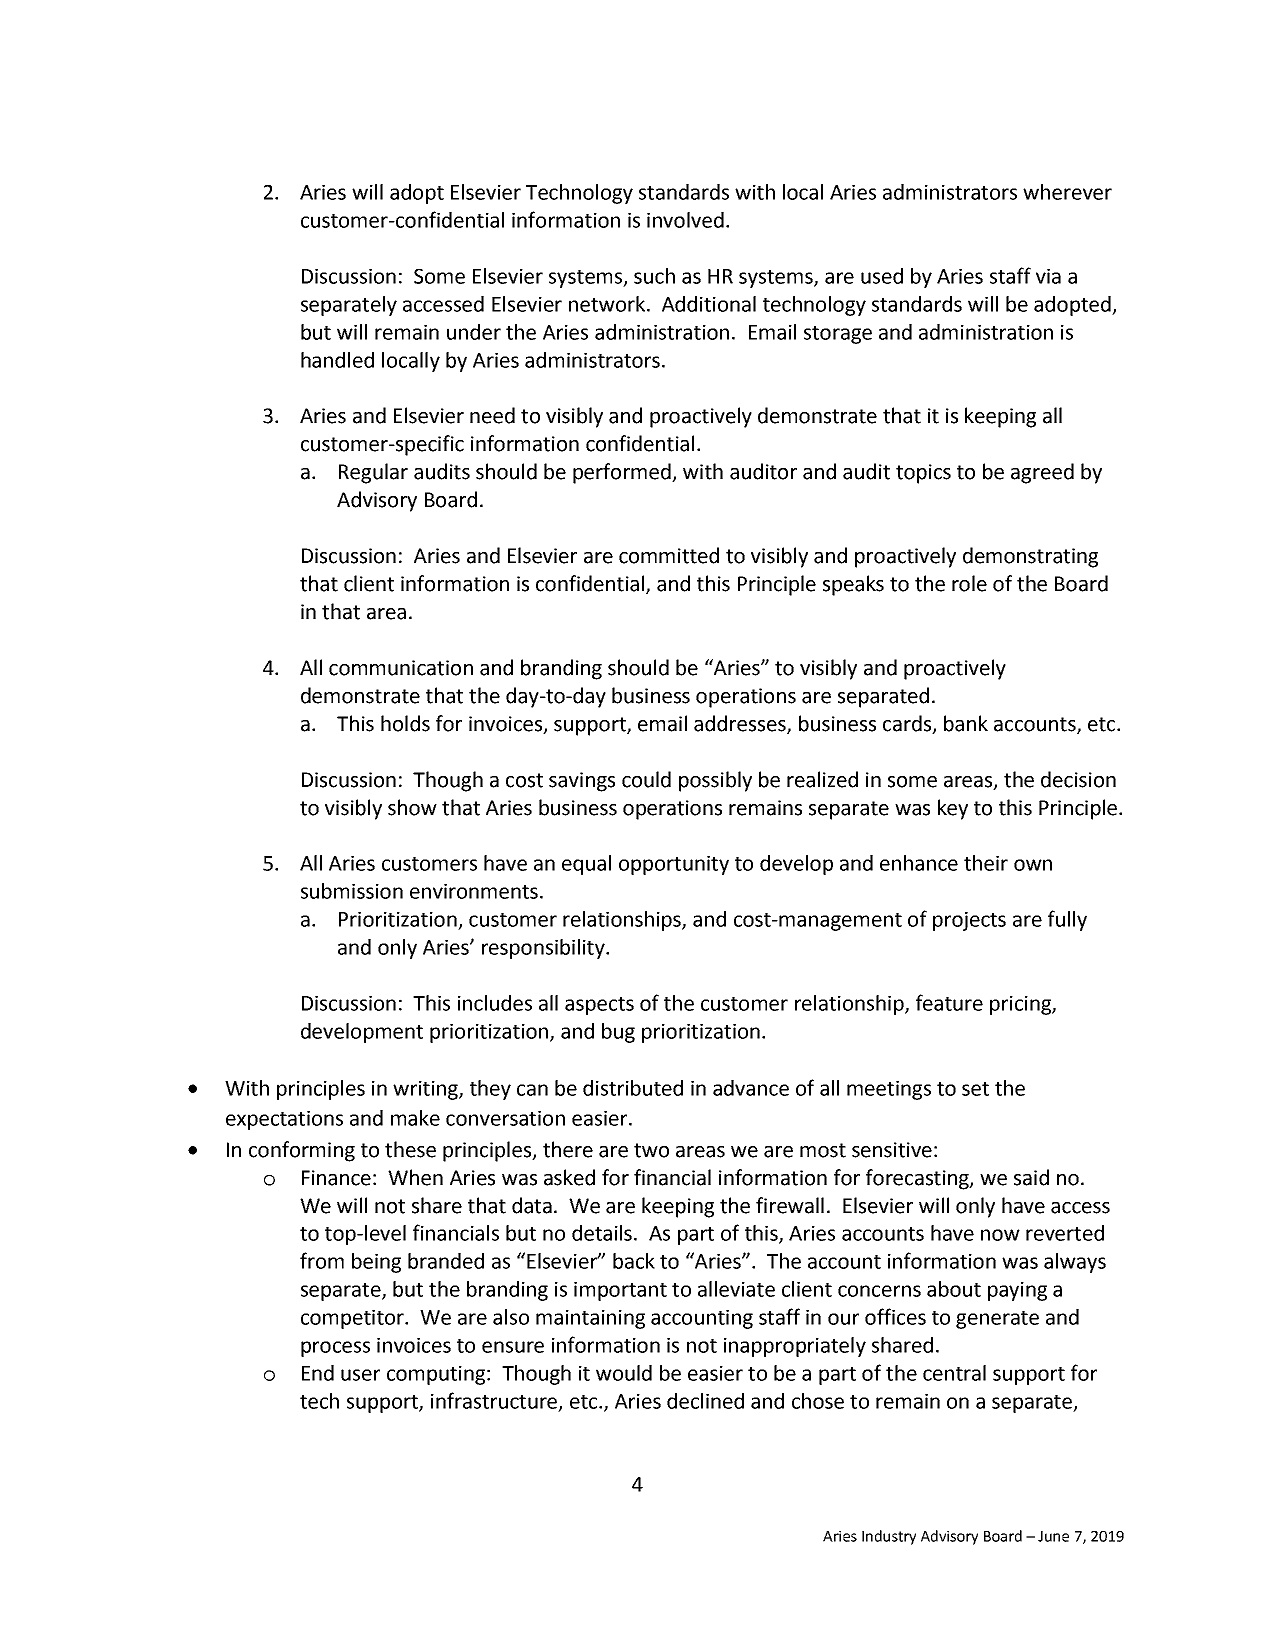 The width and height of the screenshot is (1274, 1649). I want to click on set, so click(975, 1089).
